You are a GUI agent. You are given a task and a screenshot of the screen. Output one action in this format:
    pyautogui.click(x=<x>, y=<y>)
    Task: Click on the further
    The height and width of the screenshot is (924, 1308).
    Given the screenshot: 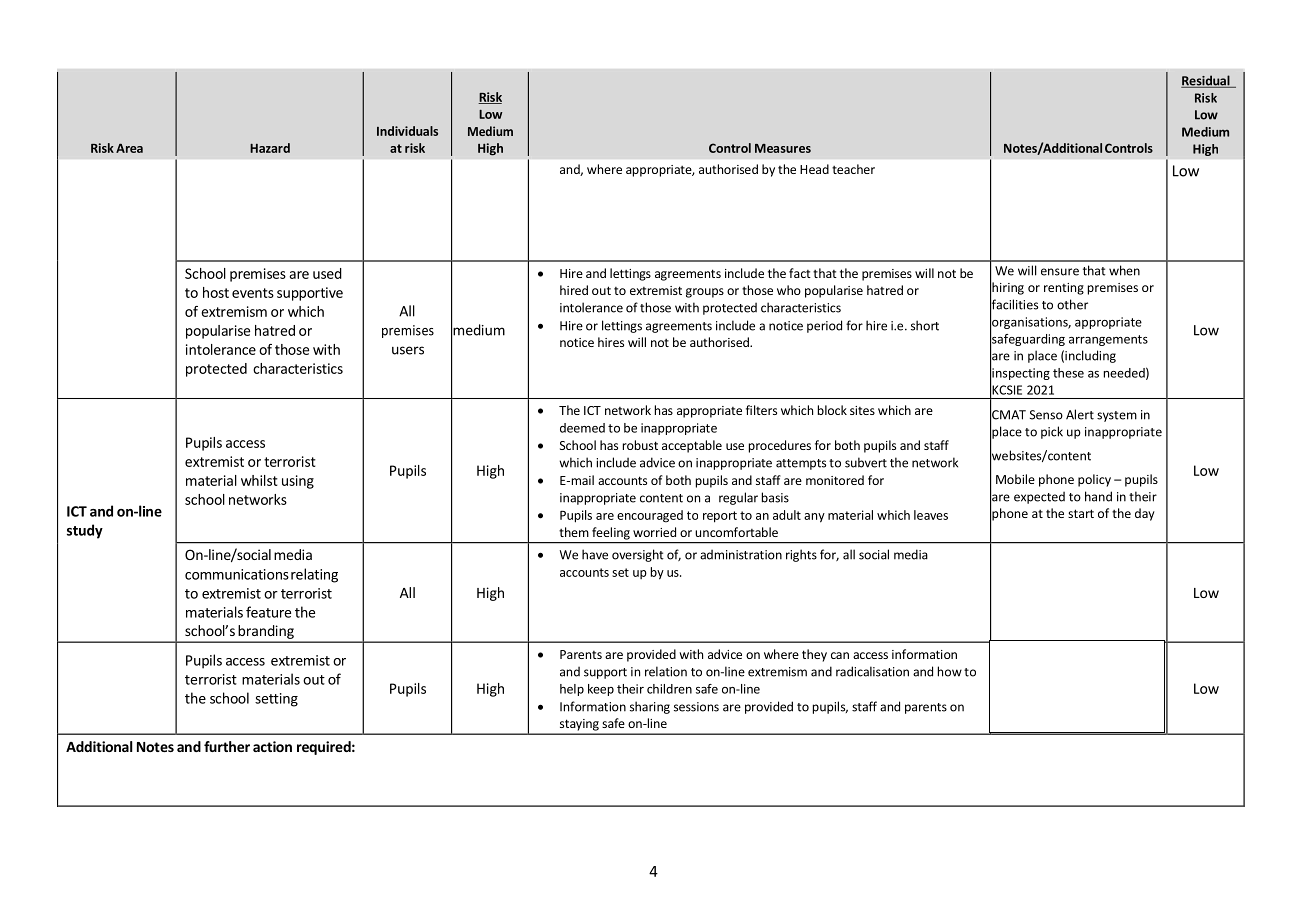 What is the action you would take?
    pyautogui.click(x=227, y=746)
